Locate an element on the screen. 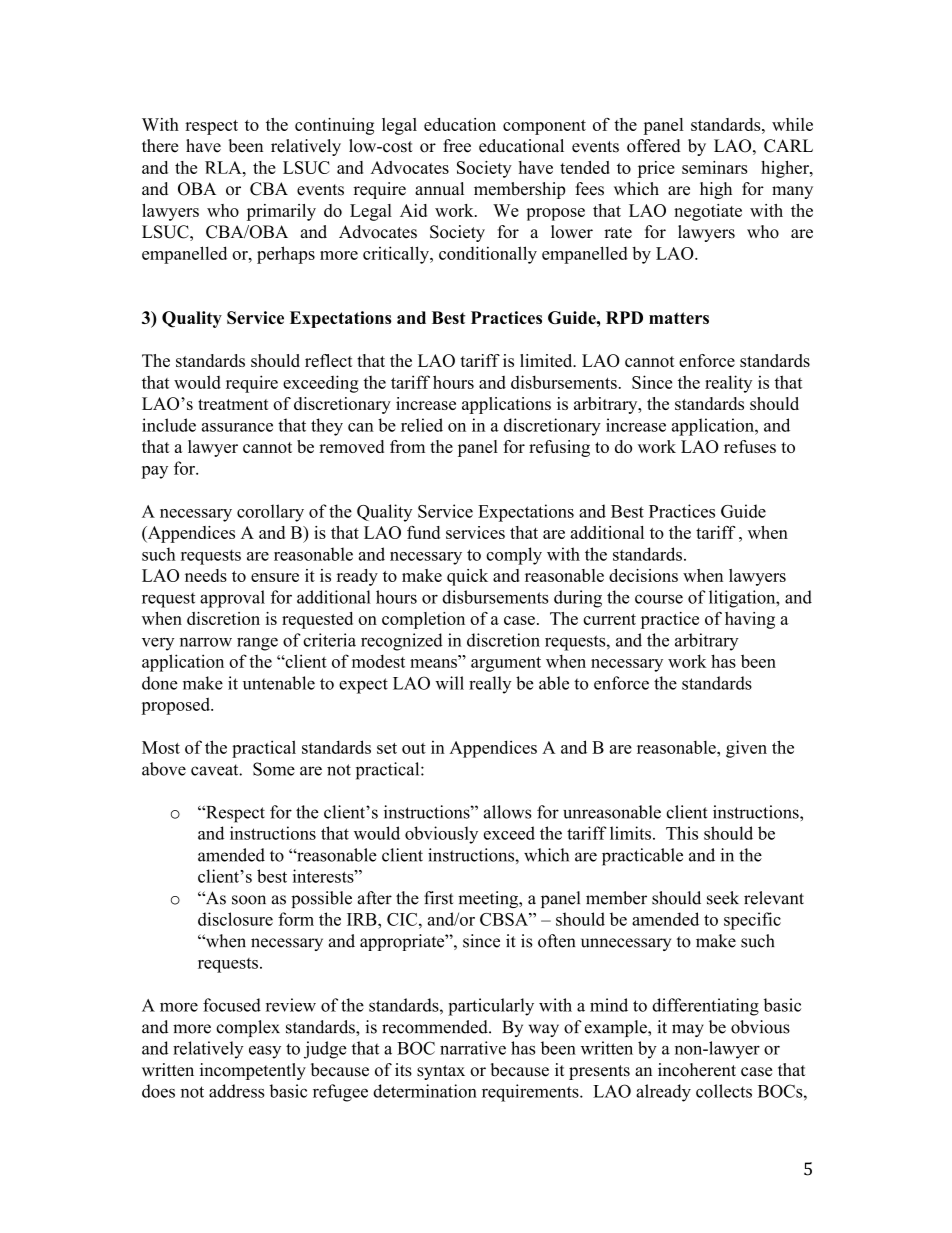 The height and width of the screenshot is (1233, 952). narrative is located at coordinates (473, 1048).
